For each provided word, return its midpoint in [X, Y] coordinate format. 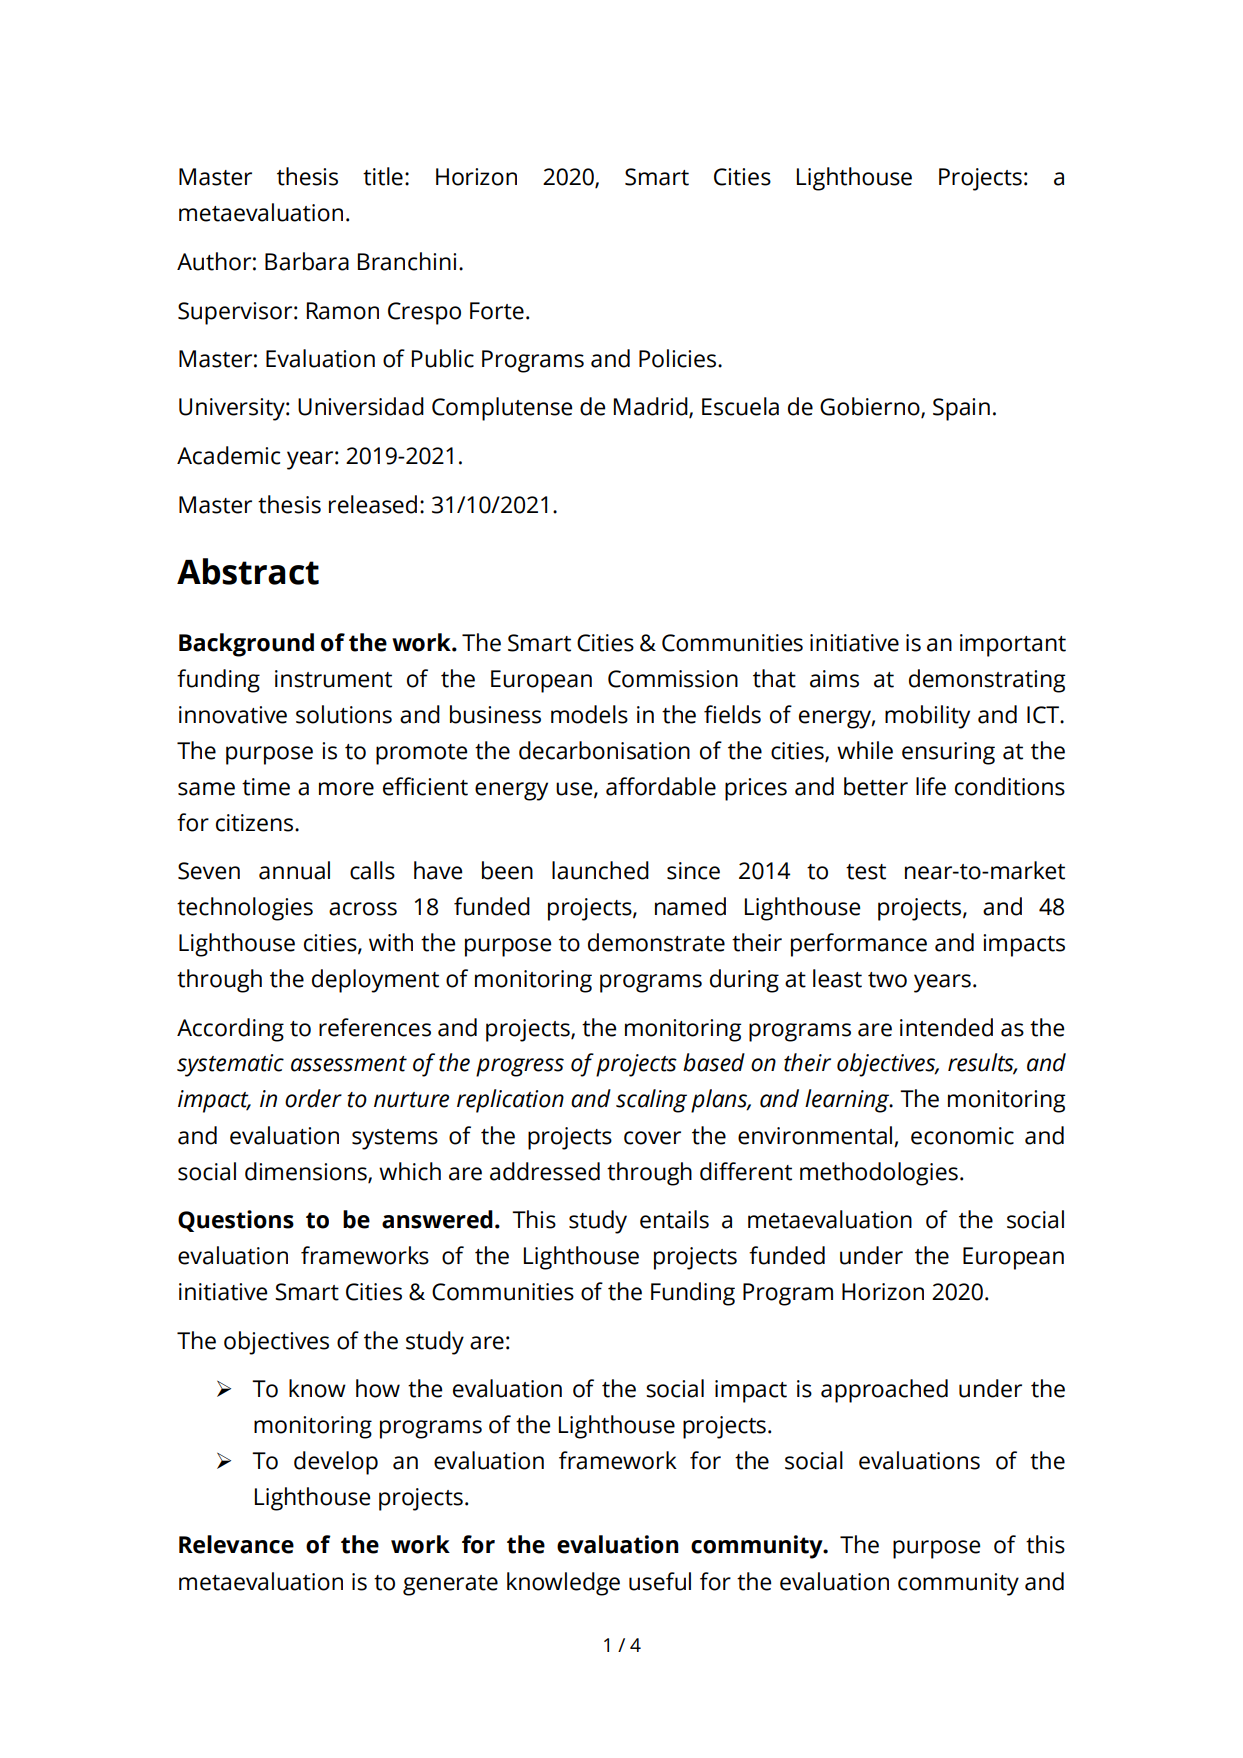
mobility [927, 717]
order [313, 1098]
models [589, 714]
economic [962, 1136]
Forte [497, 311]
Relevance [236, 1544]
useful [660, 1581]
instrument [333, 679]
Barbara [307, 261]
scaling [651, 1101]
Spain [961, 409]
